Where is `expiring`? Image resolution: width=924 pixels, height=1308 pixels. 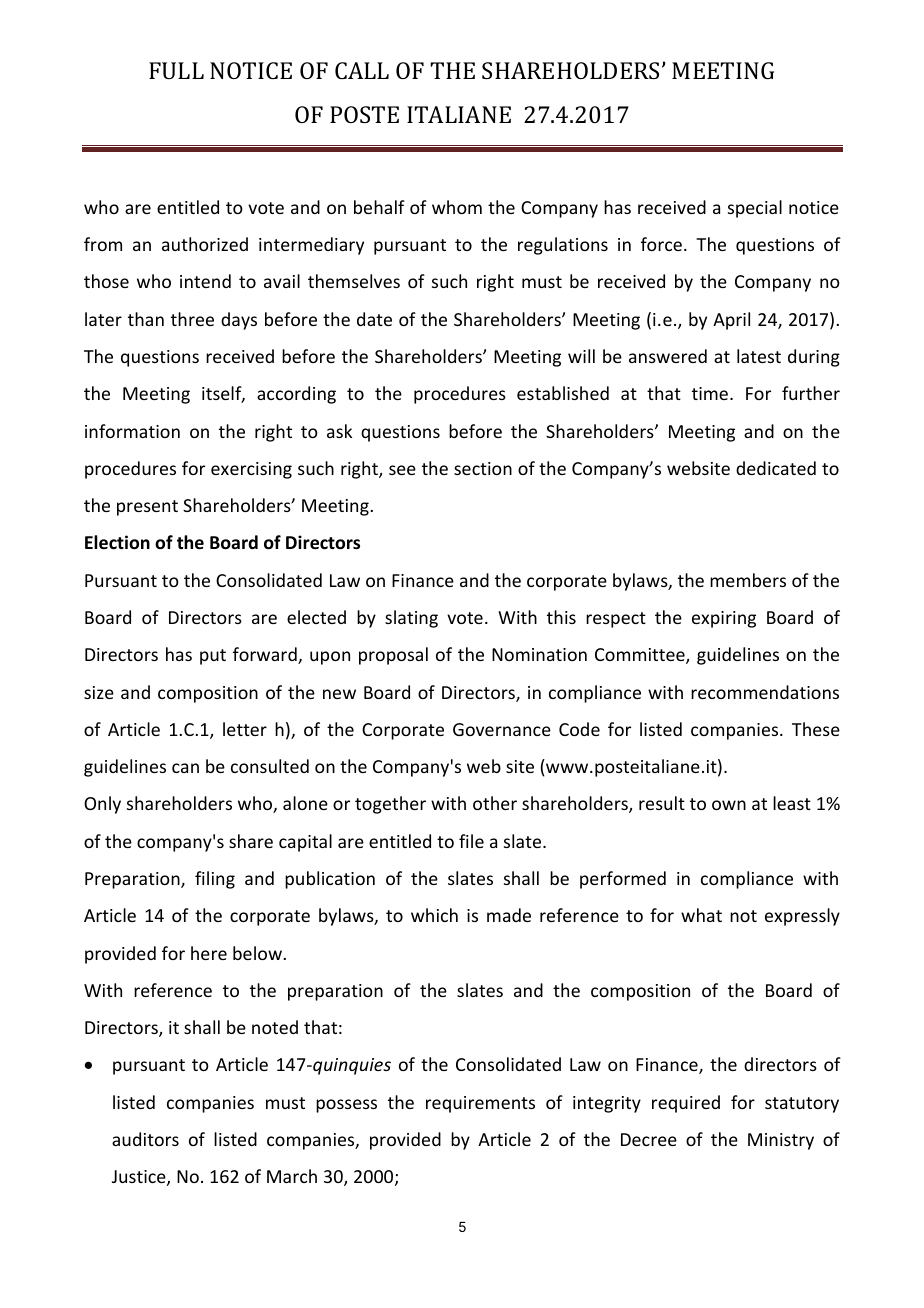 expiring is located at coordinates (724, 619).
